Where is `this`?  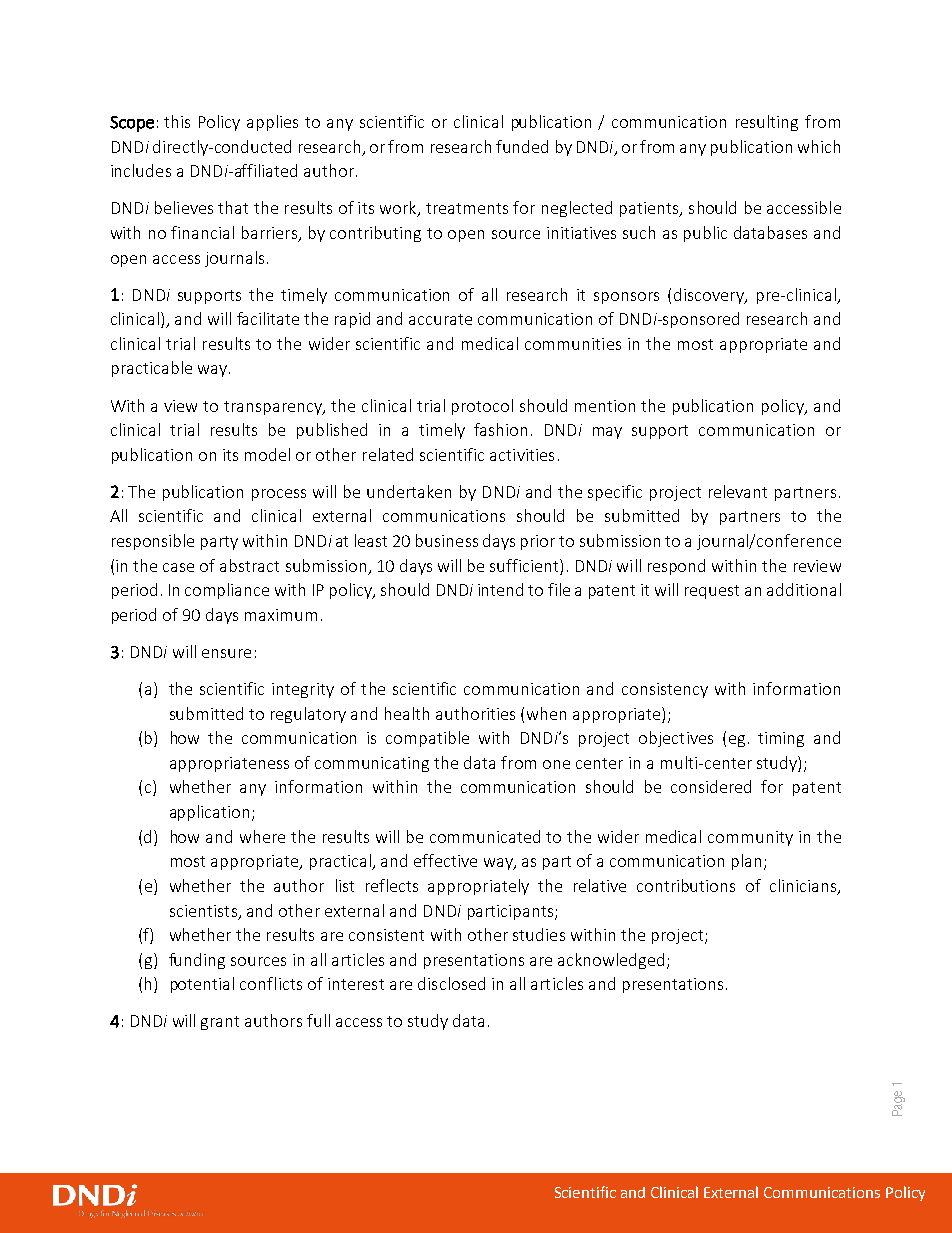
this is located at coordinates (177, 121).
